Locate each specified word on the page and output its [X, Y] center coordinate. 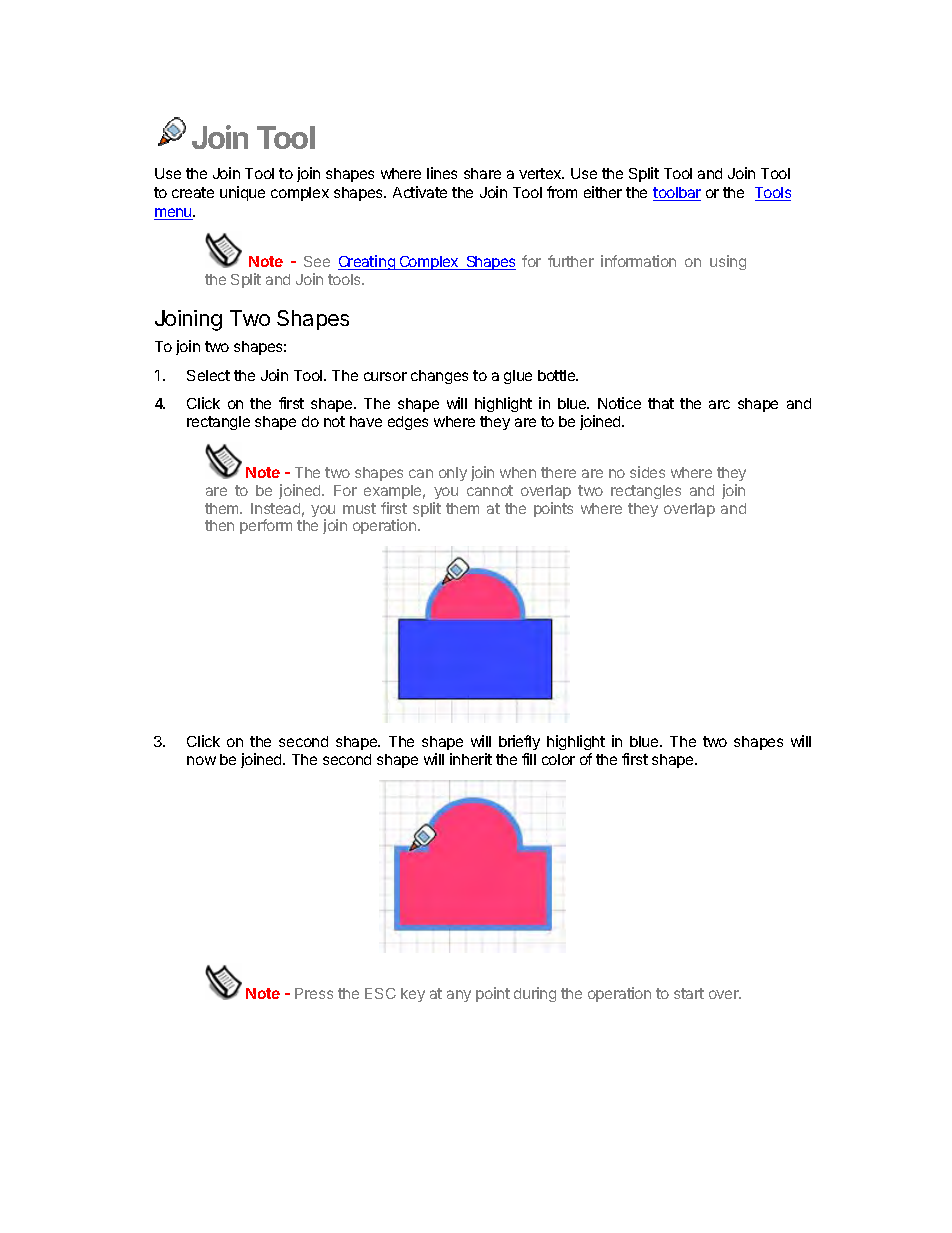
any [459, 996]
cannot [490, 490]
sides [647, 472]
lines [442, 173]
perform [266, 526]
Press [314, 993]
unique [242, 193]
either [603, 192]
